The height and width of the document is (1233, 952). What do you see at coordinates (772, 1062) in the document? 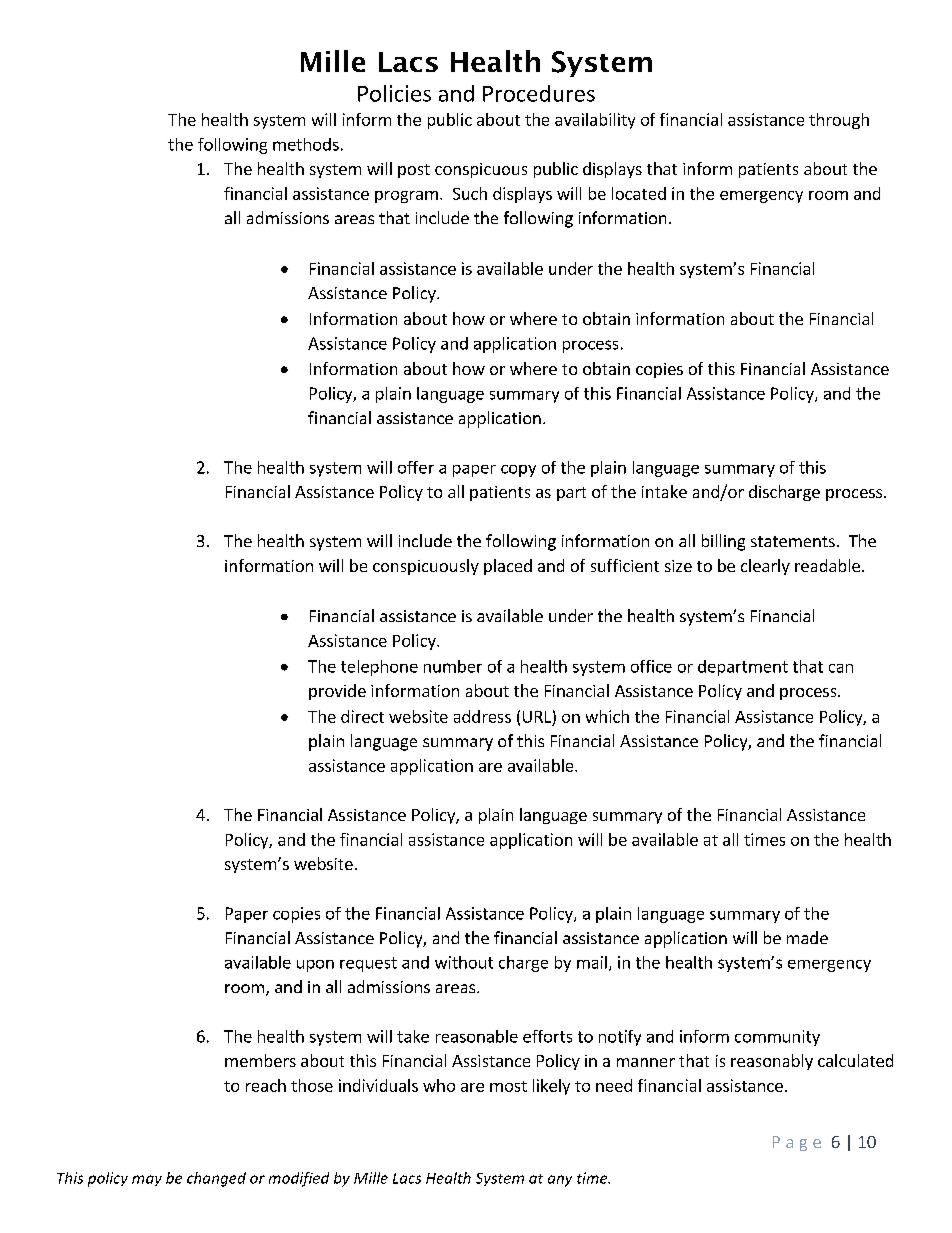
I see `reasonably` at bounding box center [772, 1062].
